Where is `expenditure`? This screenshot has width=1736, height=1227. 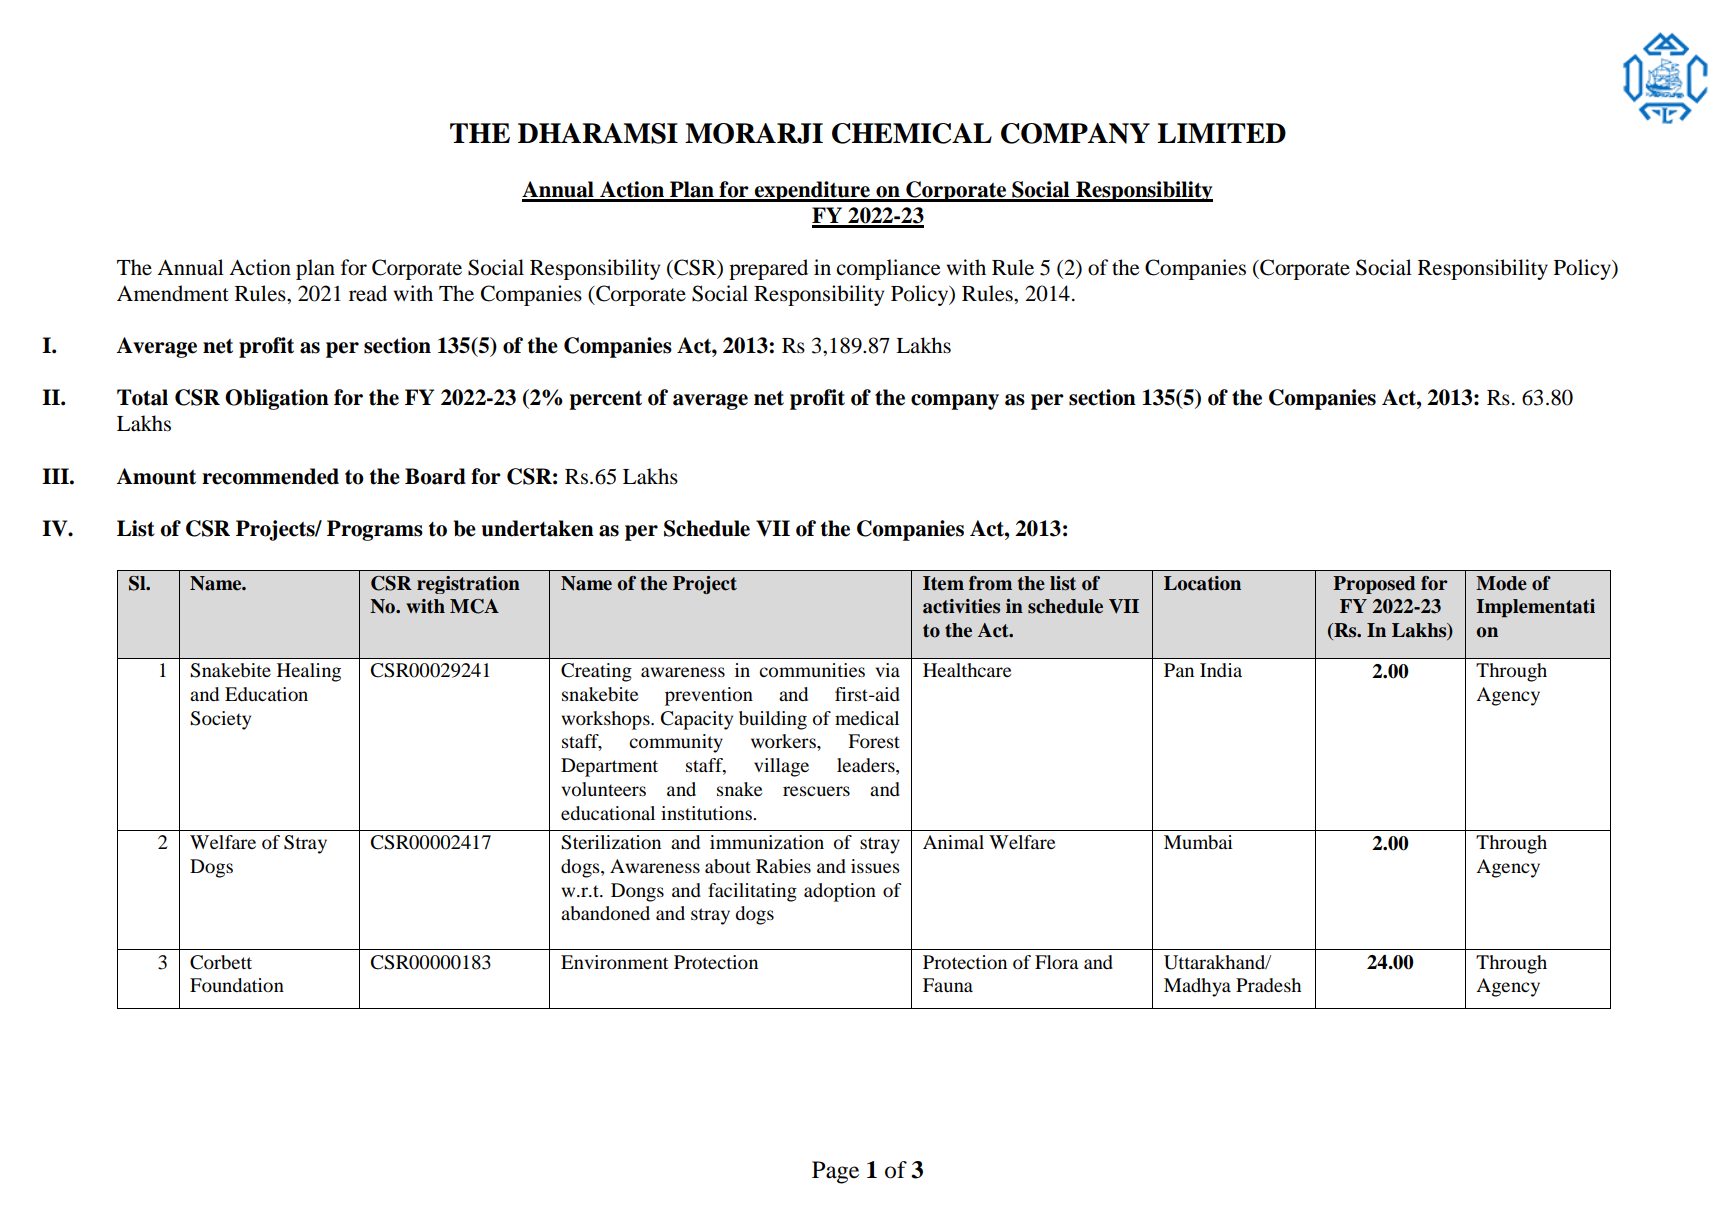
expenditure is located at coordinates (812, 191).
